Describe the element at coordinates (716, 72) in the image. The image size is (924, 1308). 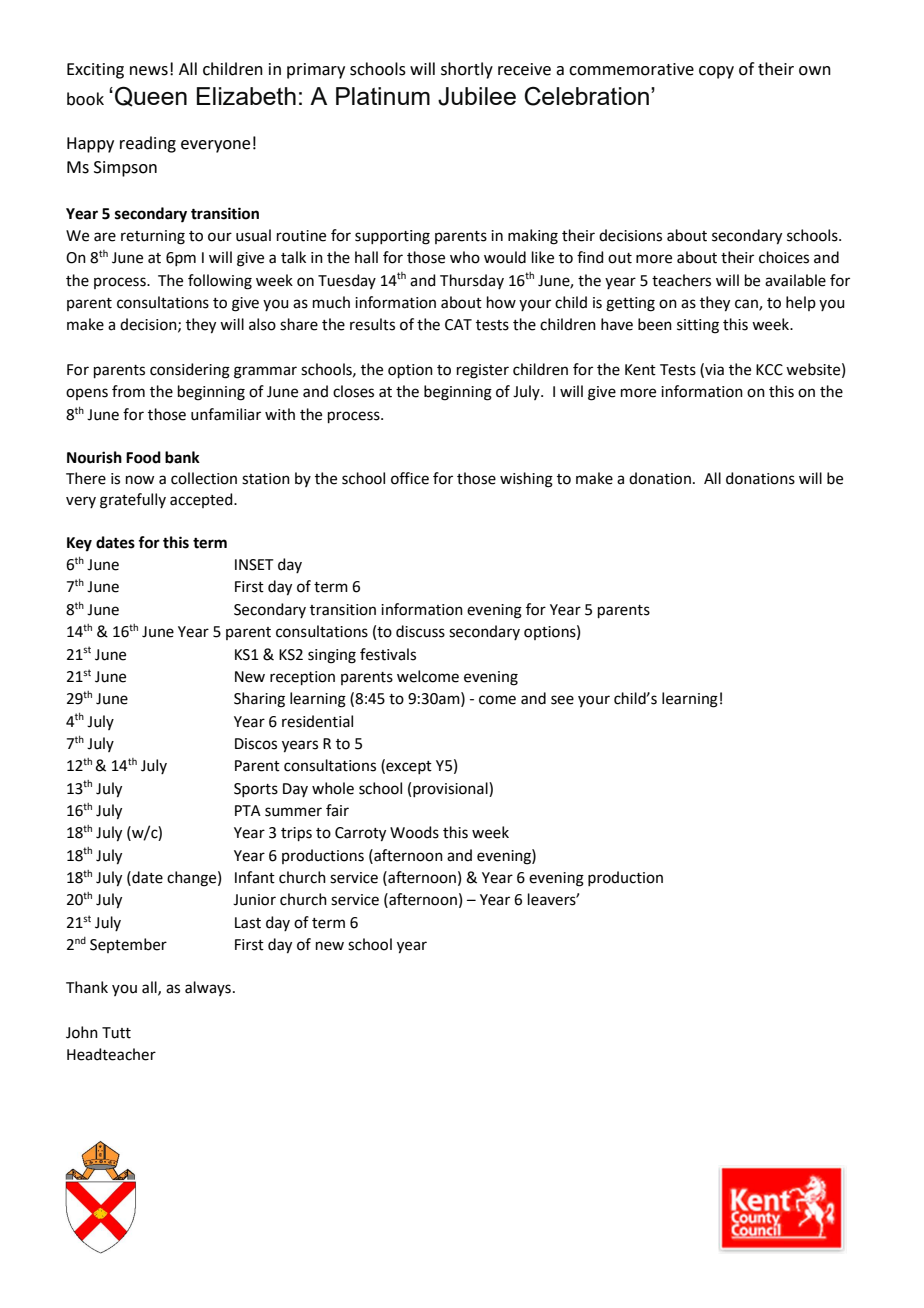
I see `copy` at that location.
